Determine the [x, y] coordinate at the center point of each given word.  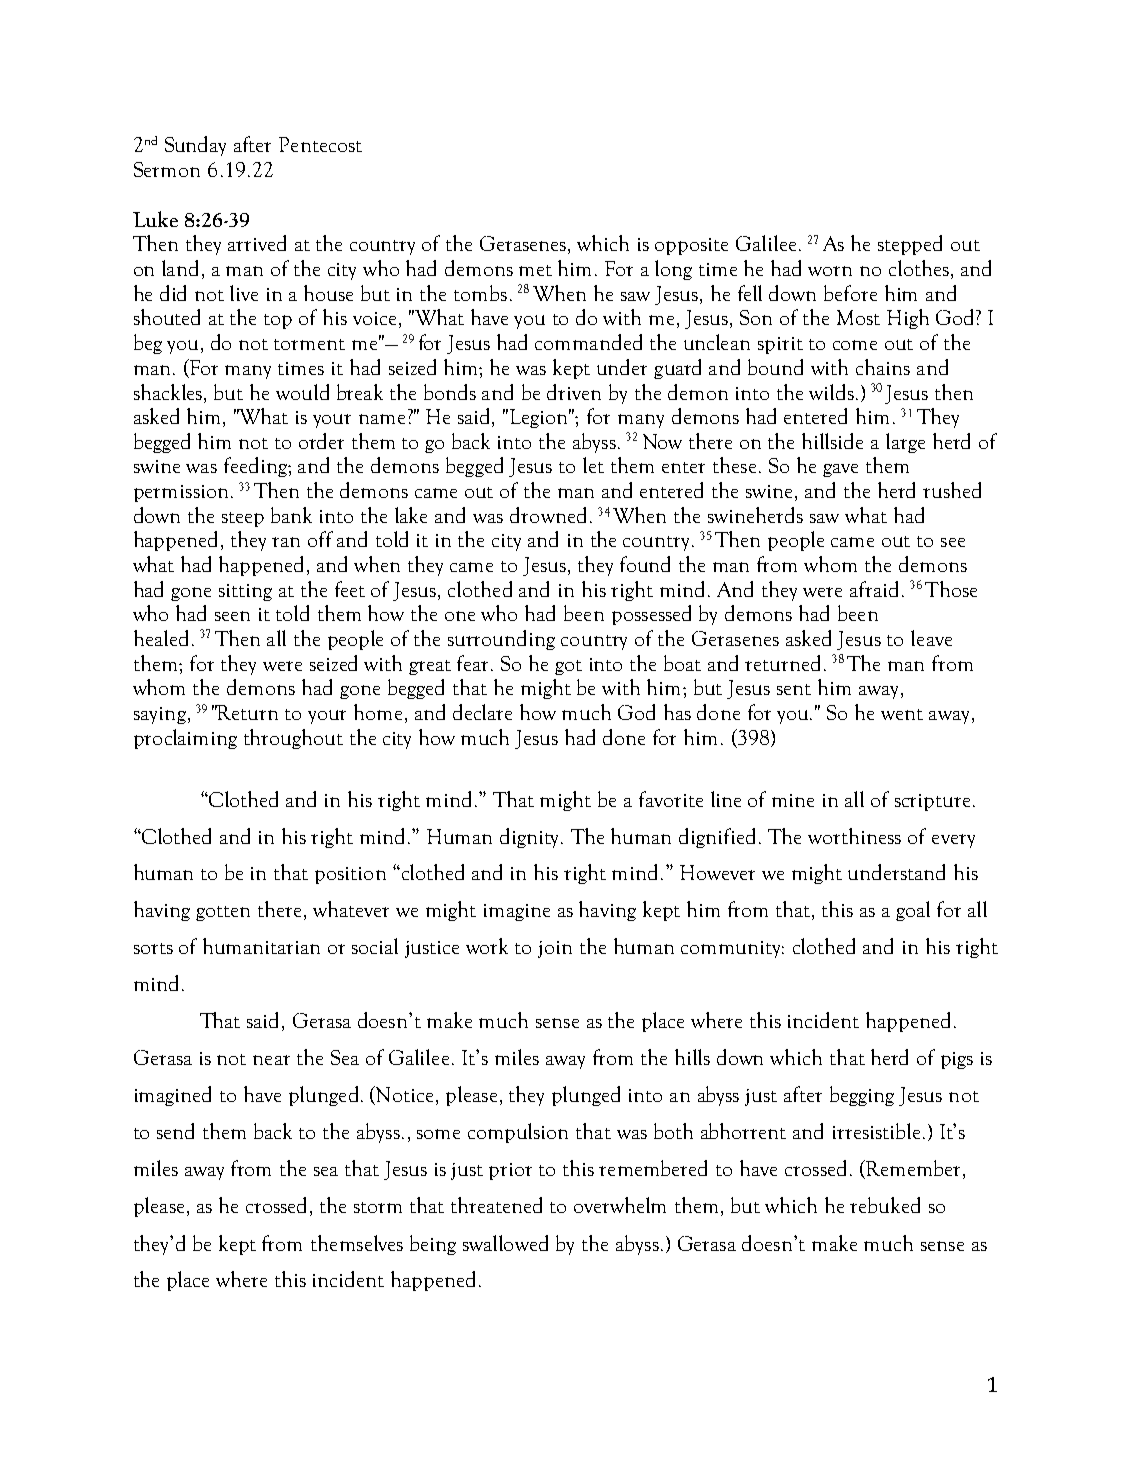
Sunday [195, 146]
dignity [531, 838]
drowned [548, 515]
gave [840, 470]
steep [243, 519]
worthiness [854, 836]
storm [378, 1207]
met [535, 270]
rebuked [885, 1205]
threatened [496, 1205]
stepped [910, 245]
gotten [223, 913]
